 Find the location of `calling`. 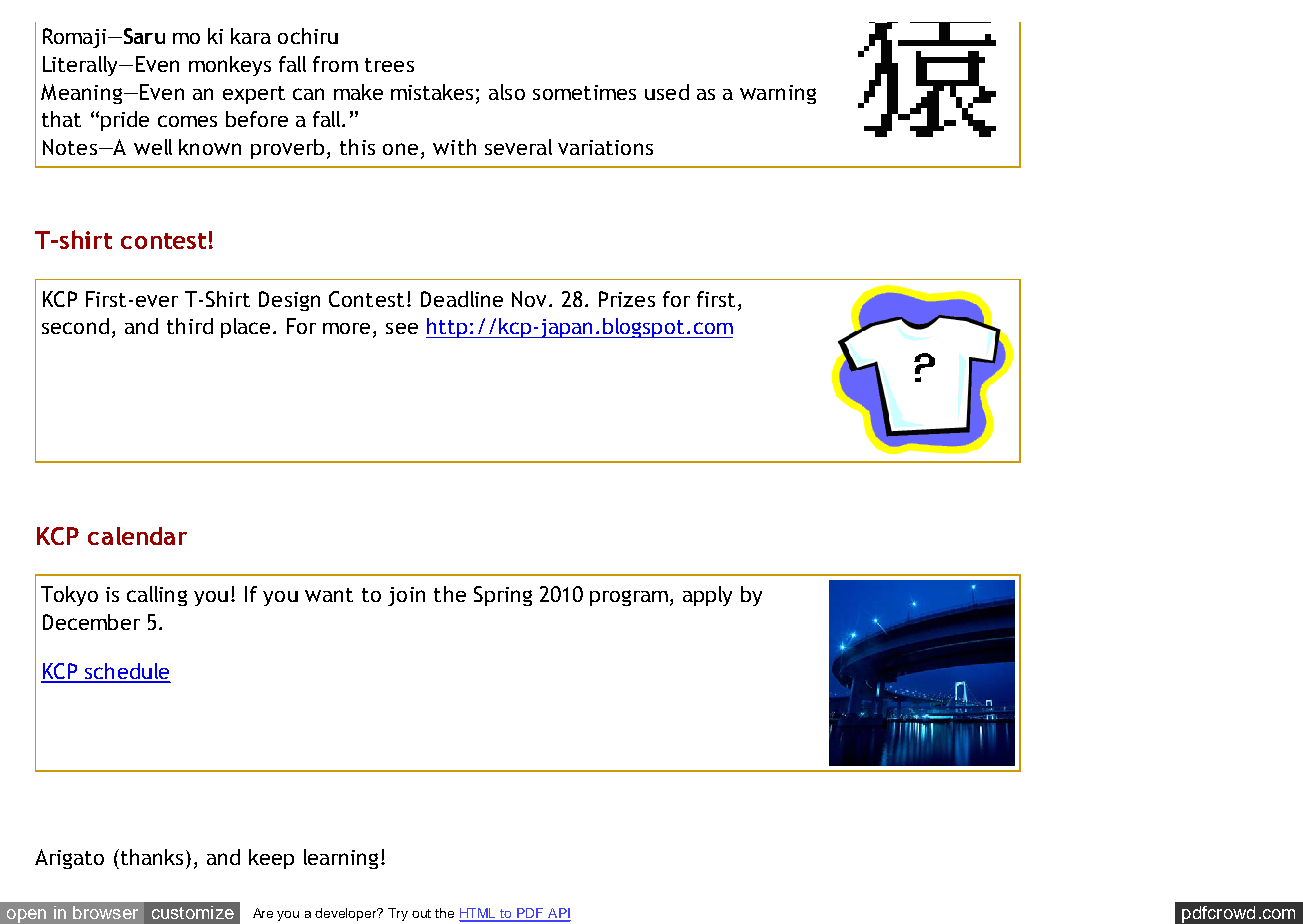

calling is located at coordinates (157, 596).
